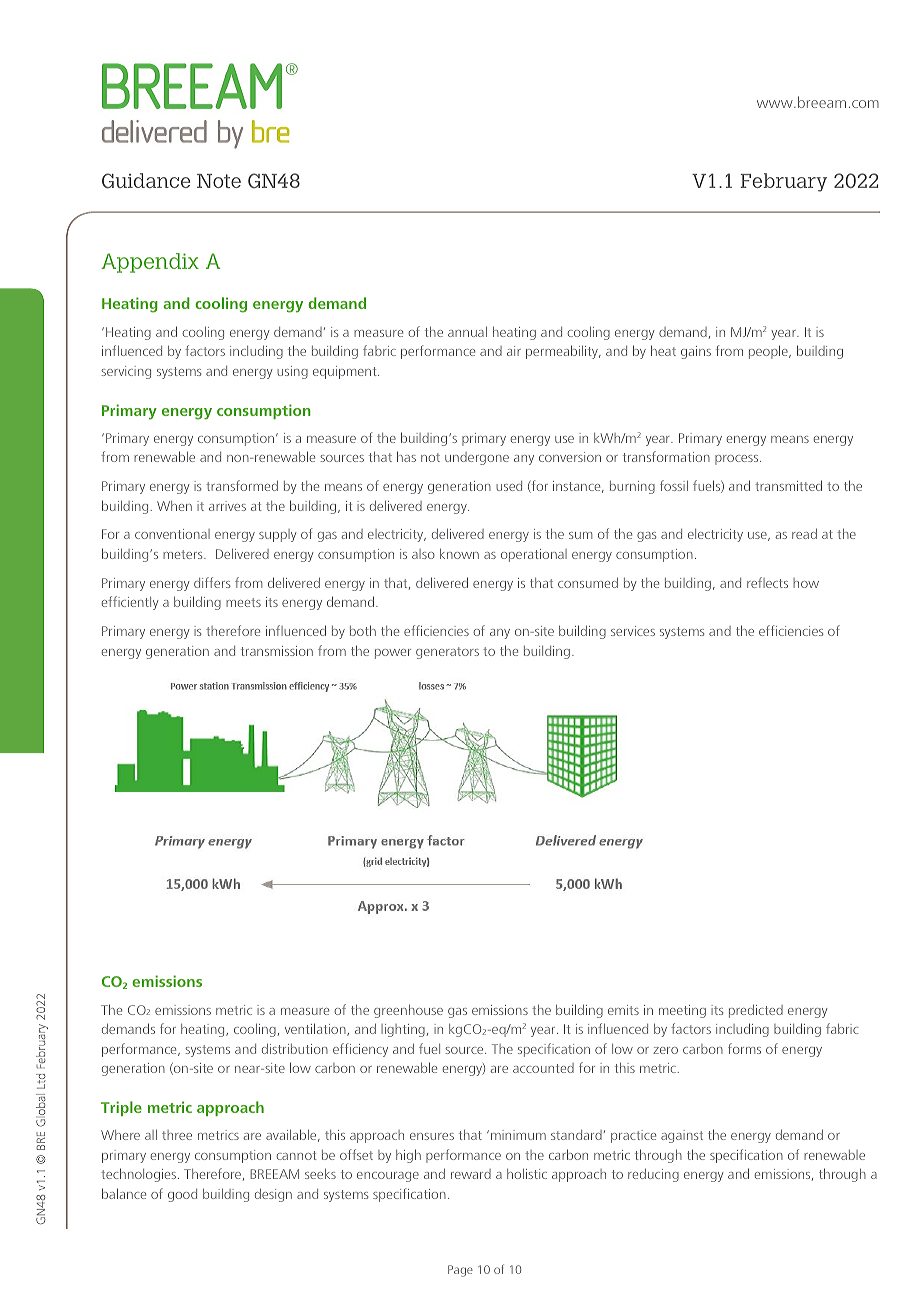 This page has height=1308, width=924. I want to click on lighting, so click(403, 1030).
